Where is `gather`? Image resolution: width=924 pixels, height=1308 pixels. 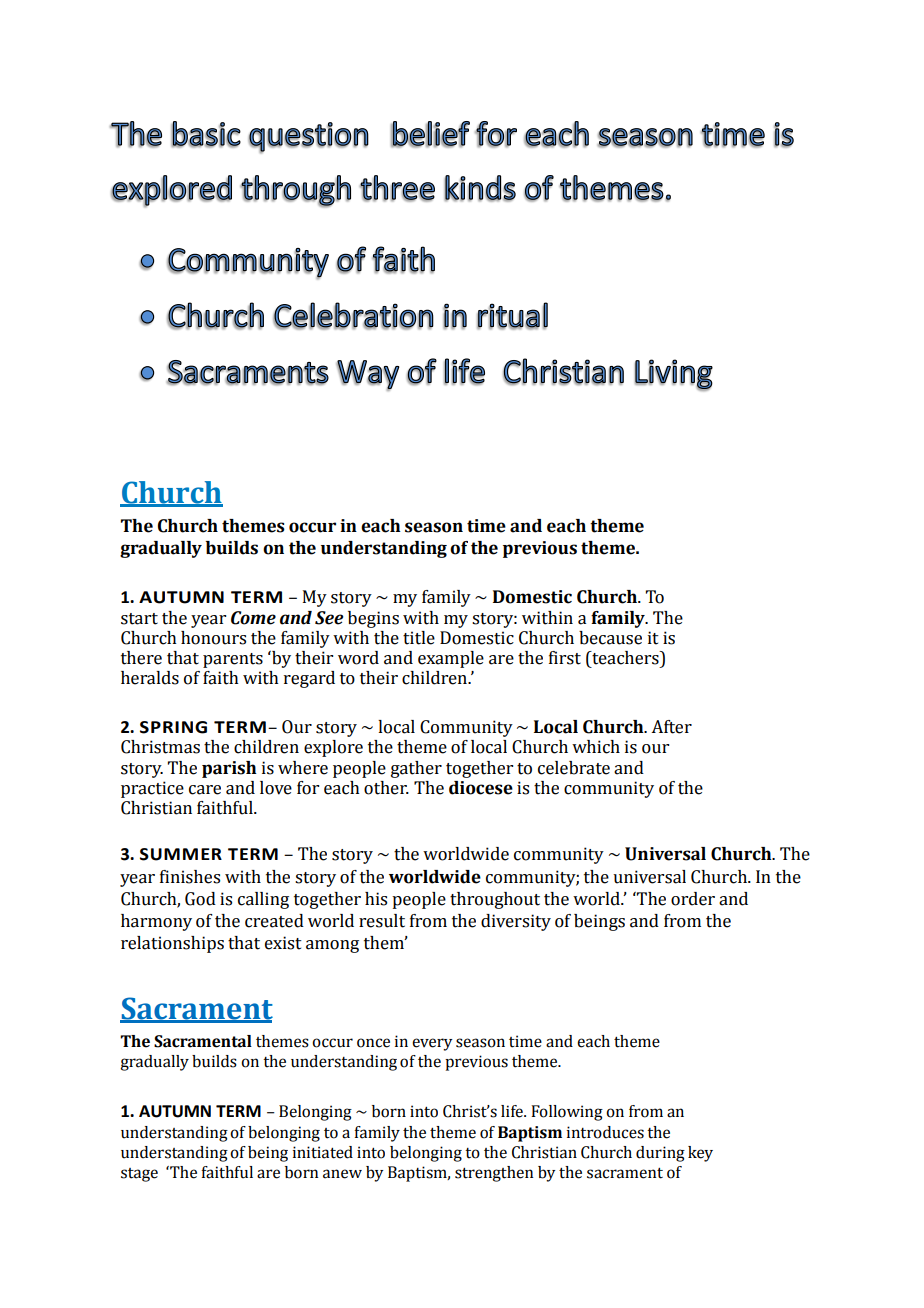 gather is located at coordinates (416, 769).
